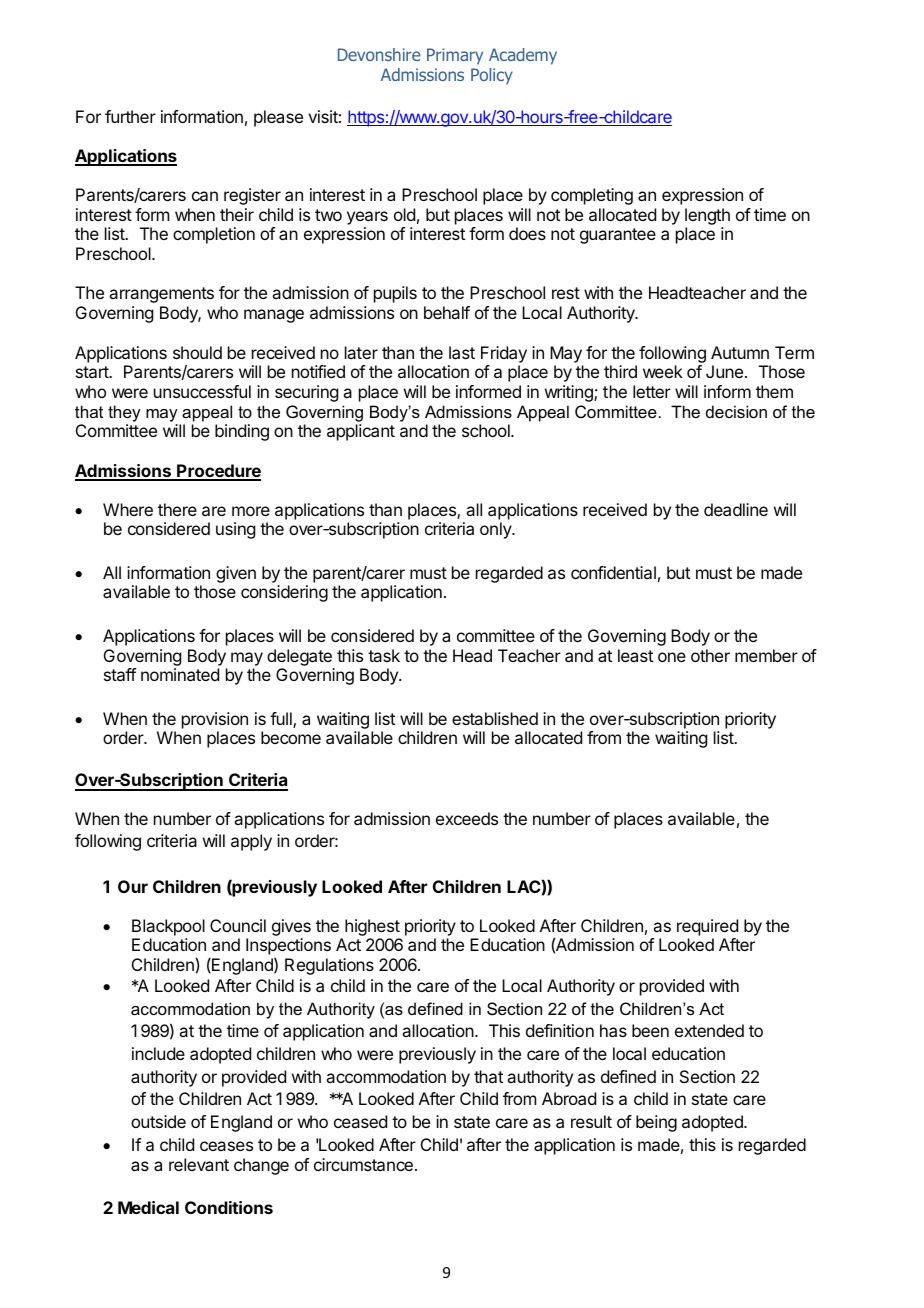  I want to click on nominated, so click(180, 674).
